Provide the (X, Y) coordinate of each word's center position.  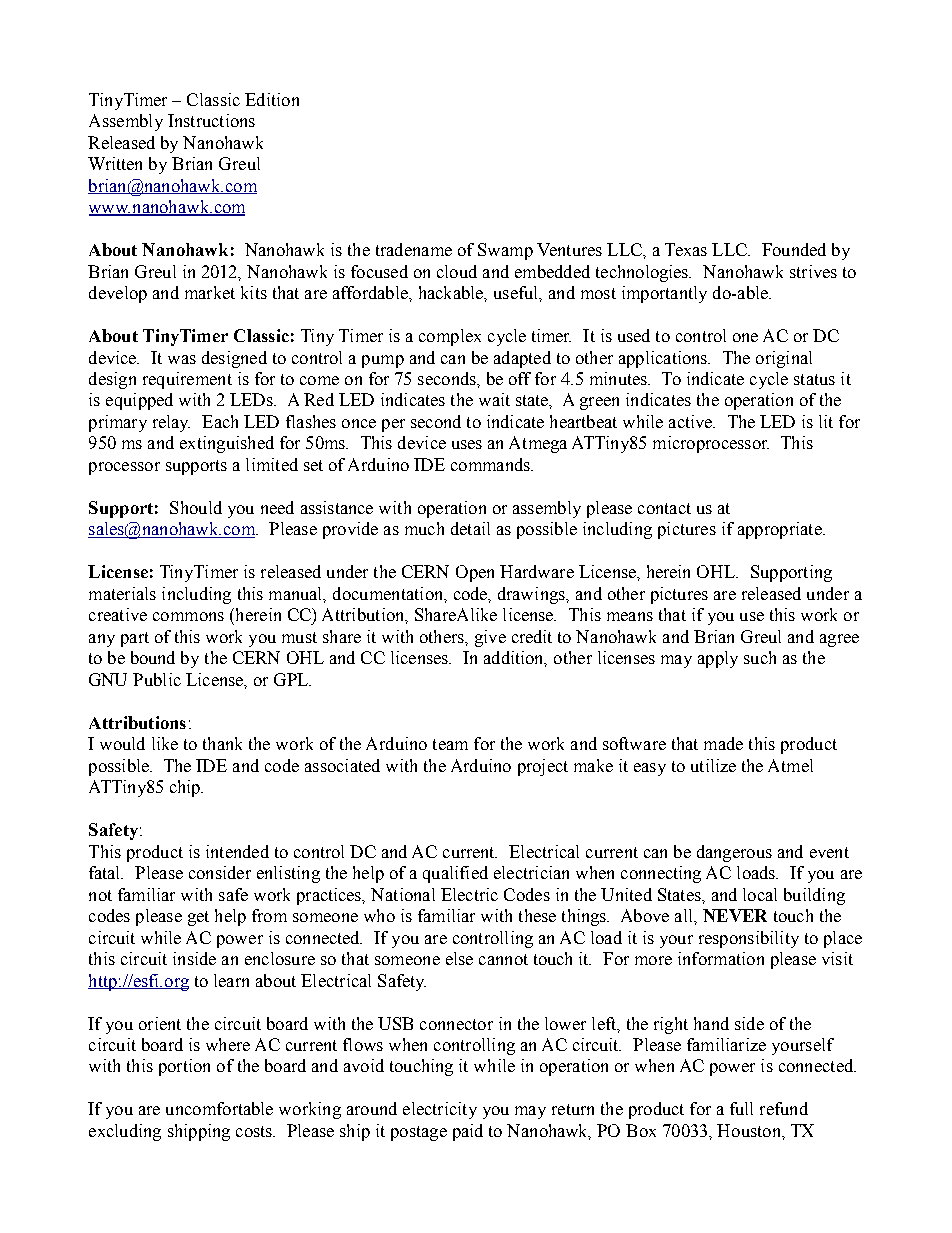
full (741, 1108)
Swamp (505, 251)
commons (188, 616)
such (760, 657)
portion (184, 1067)
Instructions (211, 120)
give (490, 638)
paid (468, 1132)
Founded (794, 249)
